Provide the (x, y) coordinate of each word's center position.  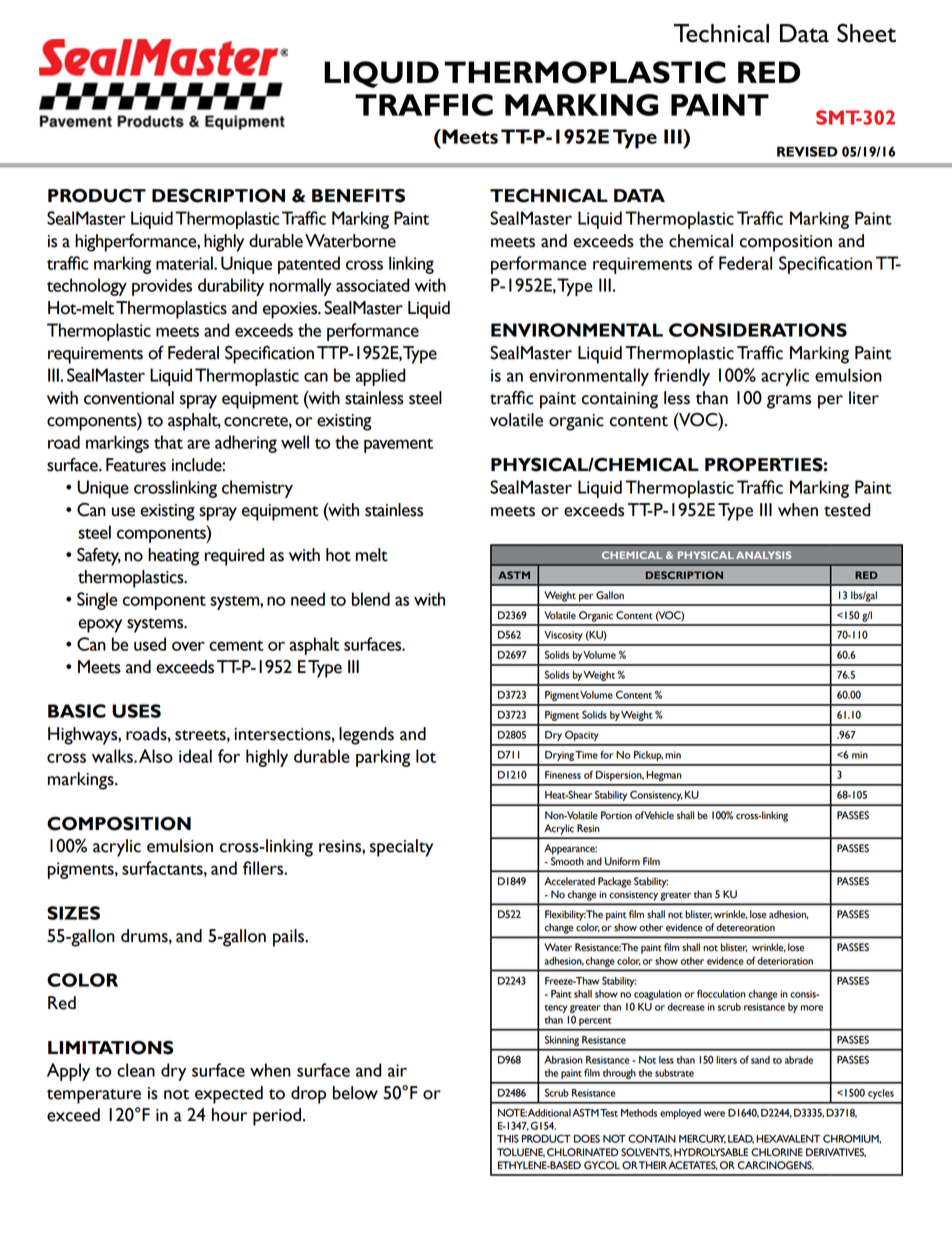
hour (229, 1115)
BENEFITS (358, 196)
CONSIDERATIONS (758, 330)
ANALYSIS (763, 555)
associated (372, 285)
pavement (398, 445)
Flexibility (565, 915)
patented (309, 265)
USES (136, 711)
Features (136, 465)
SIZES (73, 913)
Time (586, 755)
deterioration (785, 961)
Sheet (866, 33)
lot (426, 756)
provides (162, 287)
